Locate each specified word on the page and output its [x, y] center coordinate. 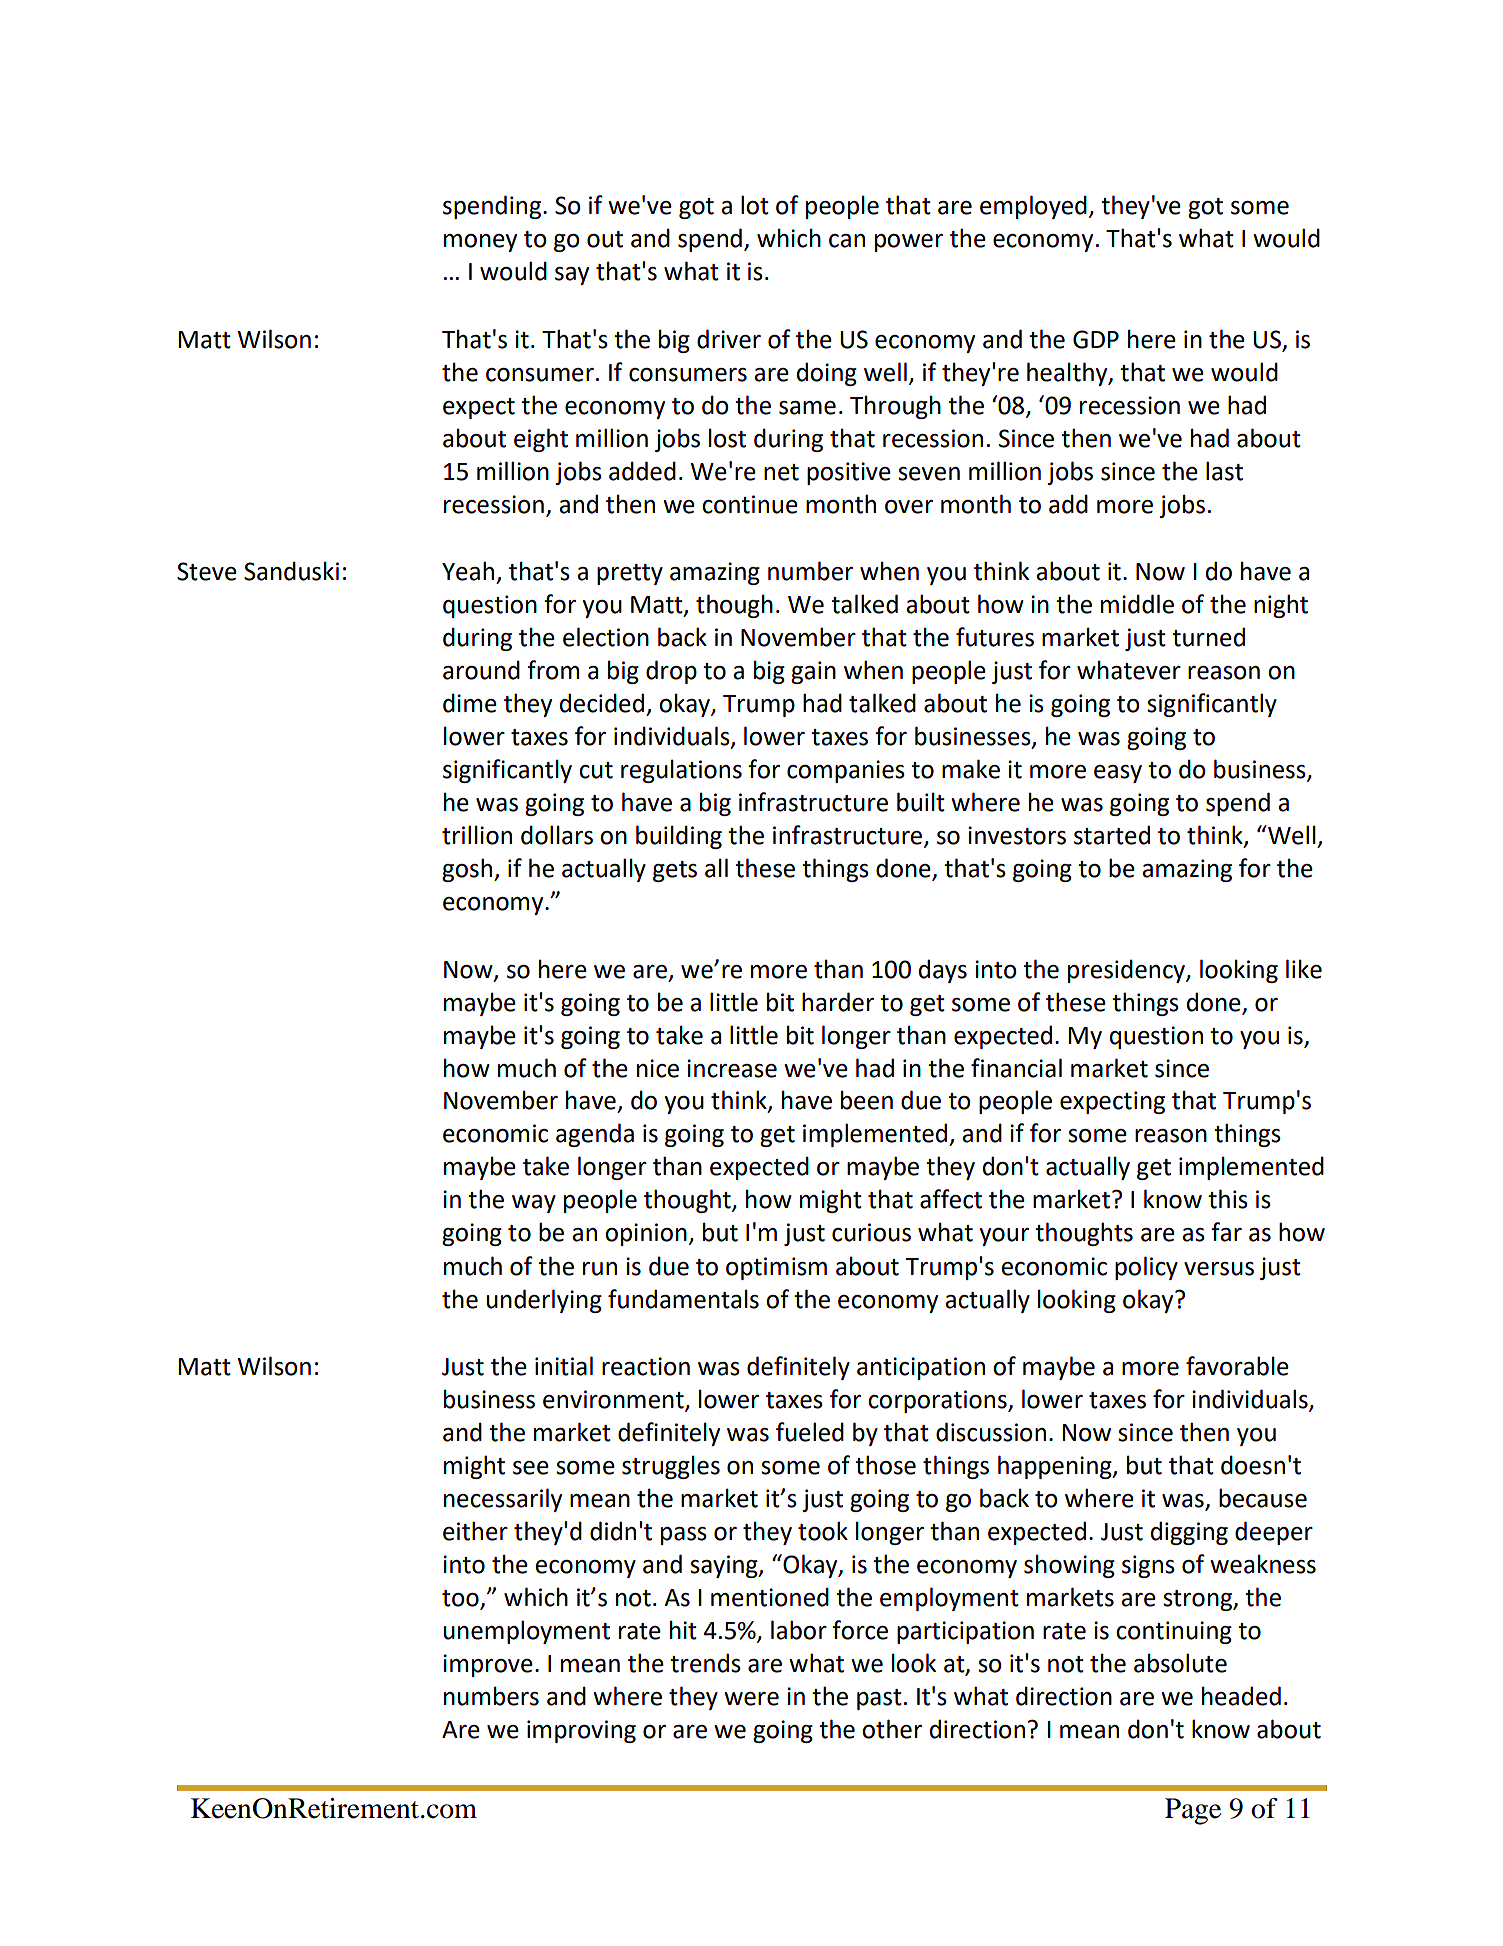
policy [1146, 1268]
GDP [1096, 339]
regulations [681, 771]
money [480, 243]
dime [470, 703]
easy [1118, 774]
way [534, 1204]
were [751, 1699]
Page [1193, 1811]
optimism [776, 1268]
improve [488, 1665]
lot [755, 205]
